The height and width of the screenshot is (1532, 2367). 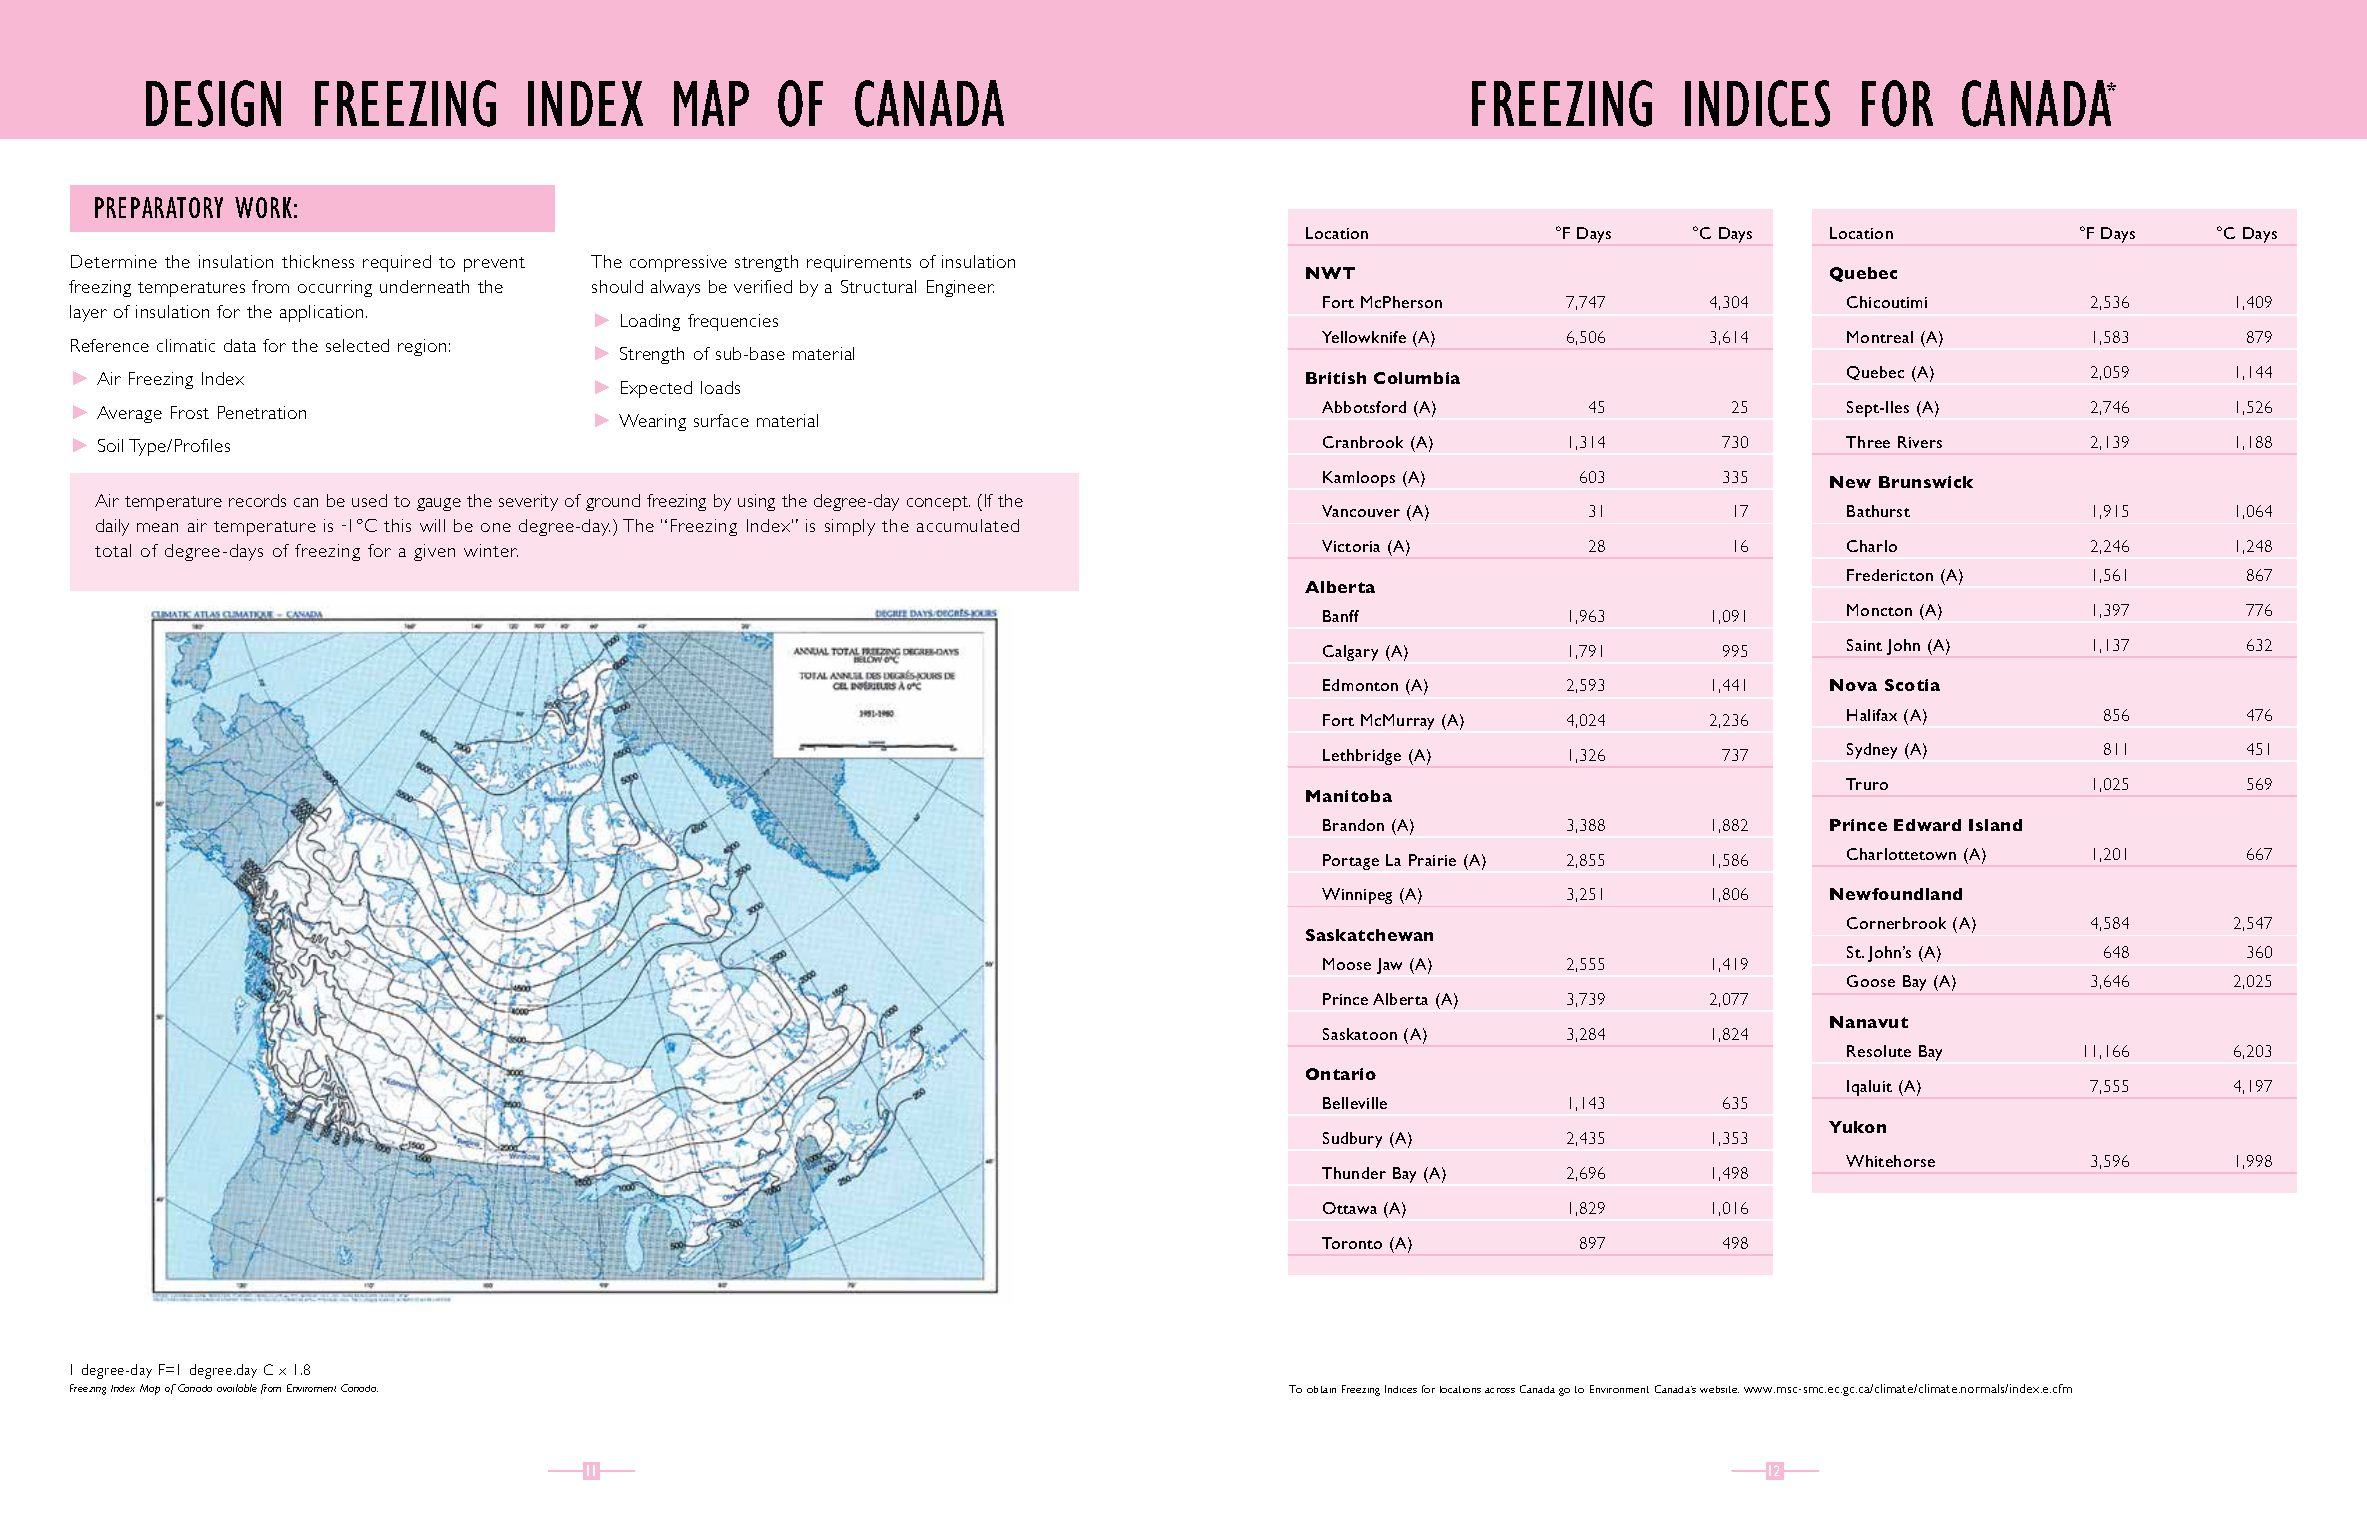 What do you see at coordinates (1321, 1389) in the screenshot?
I see `obtain` at bounding box center [1321, 1389].
